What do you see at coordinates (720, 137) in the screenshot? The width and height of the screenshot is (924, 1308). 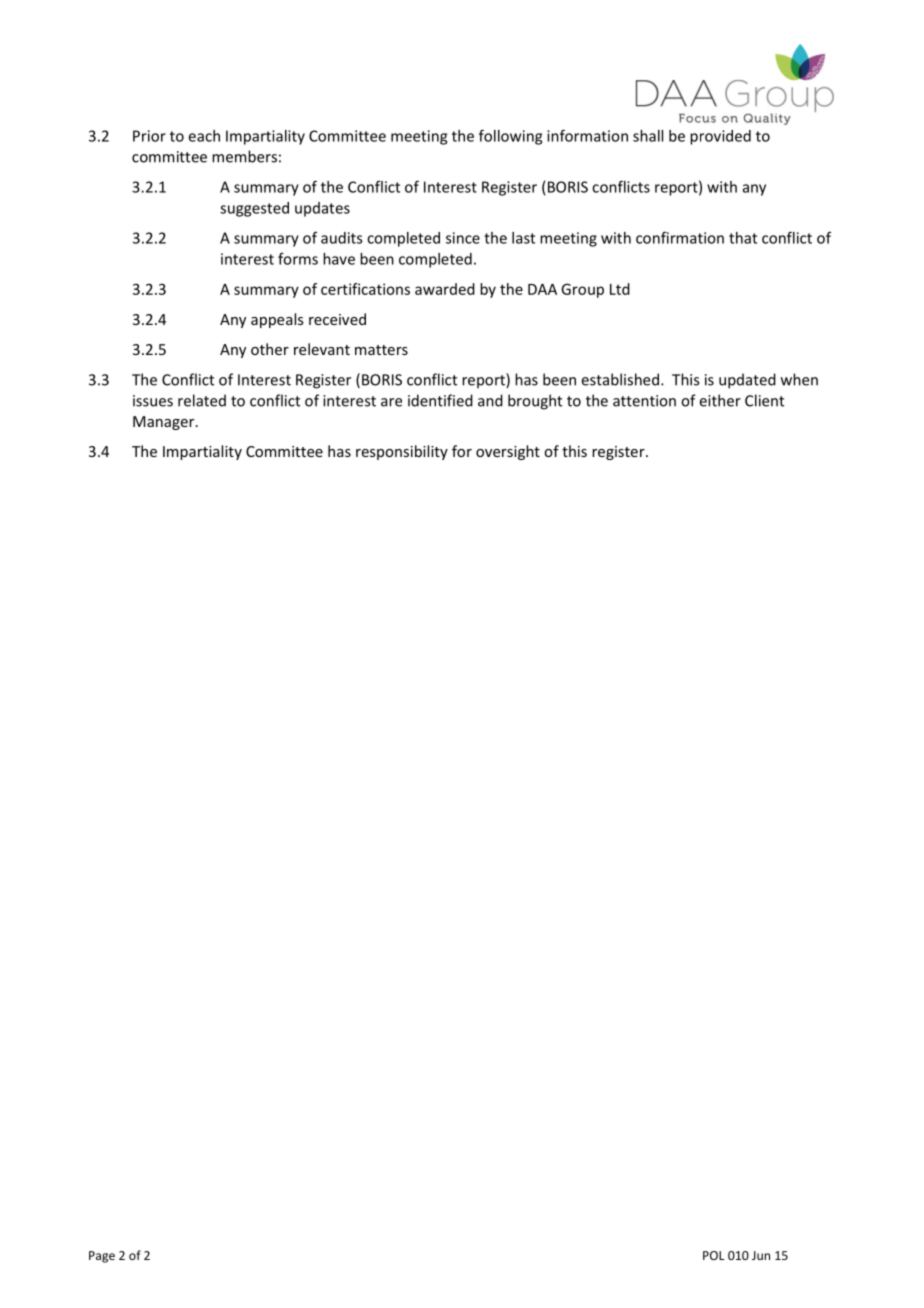 I see `provided` at bounding box center [720, 137].
